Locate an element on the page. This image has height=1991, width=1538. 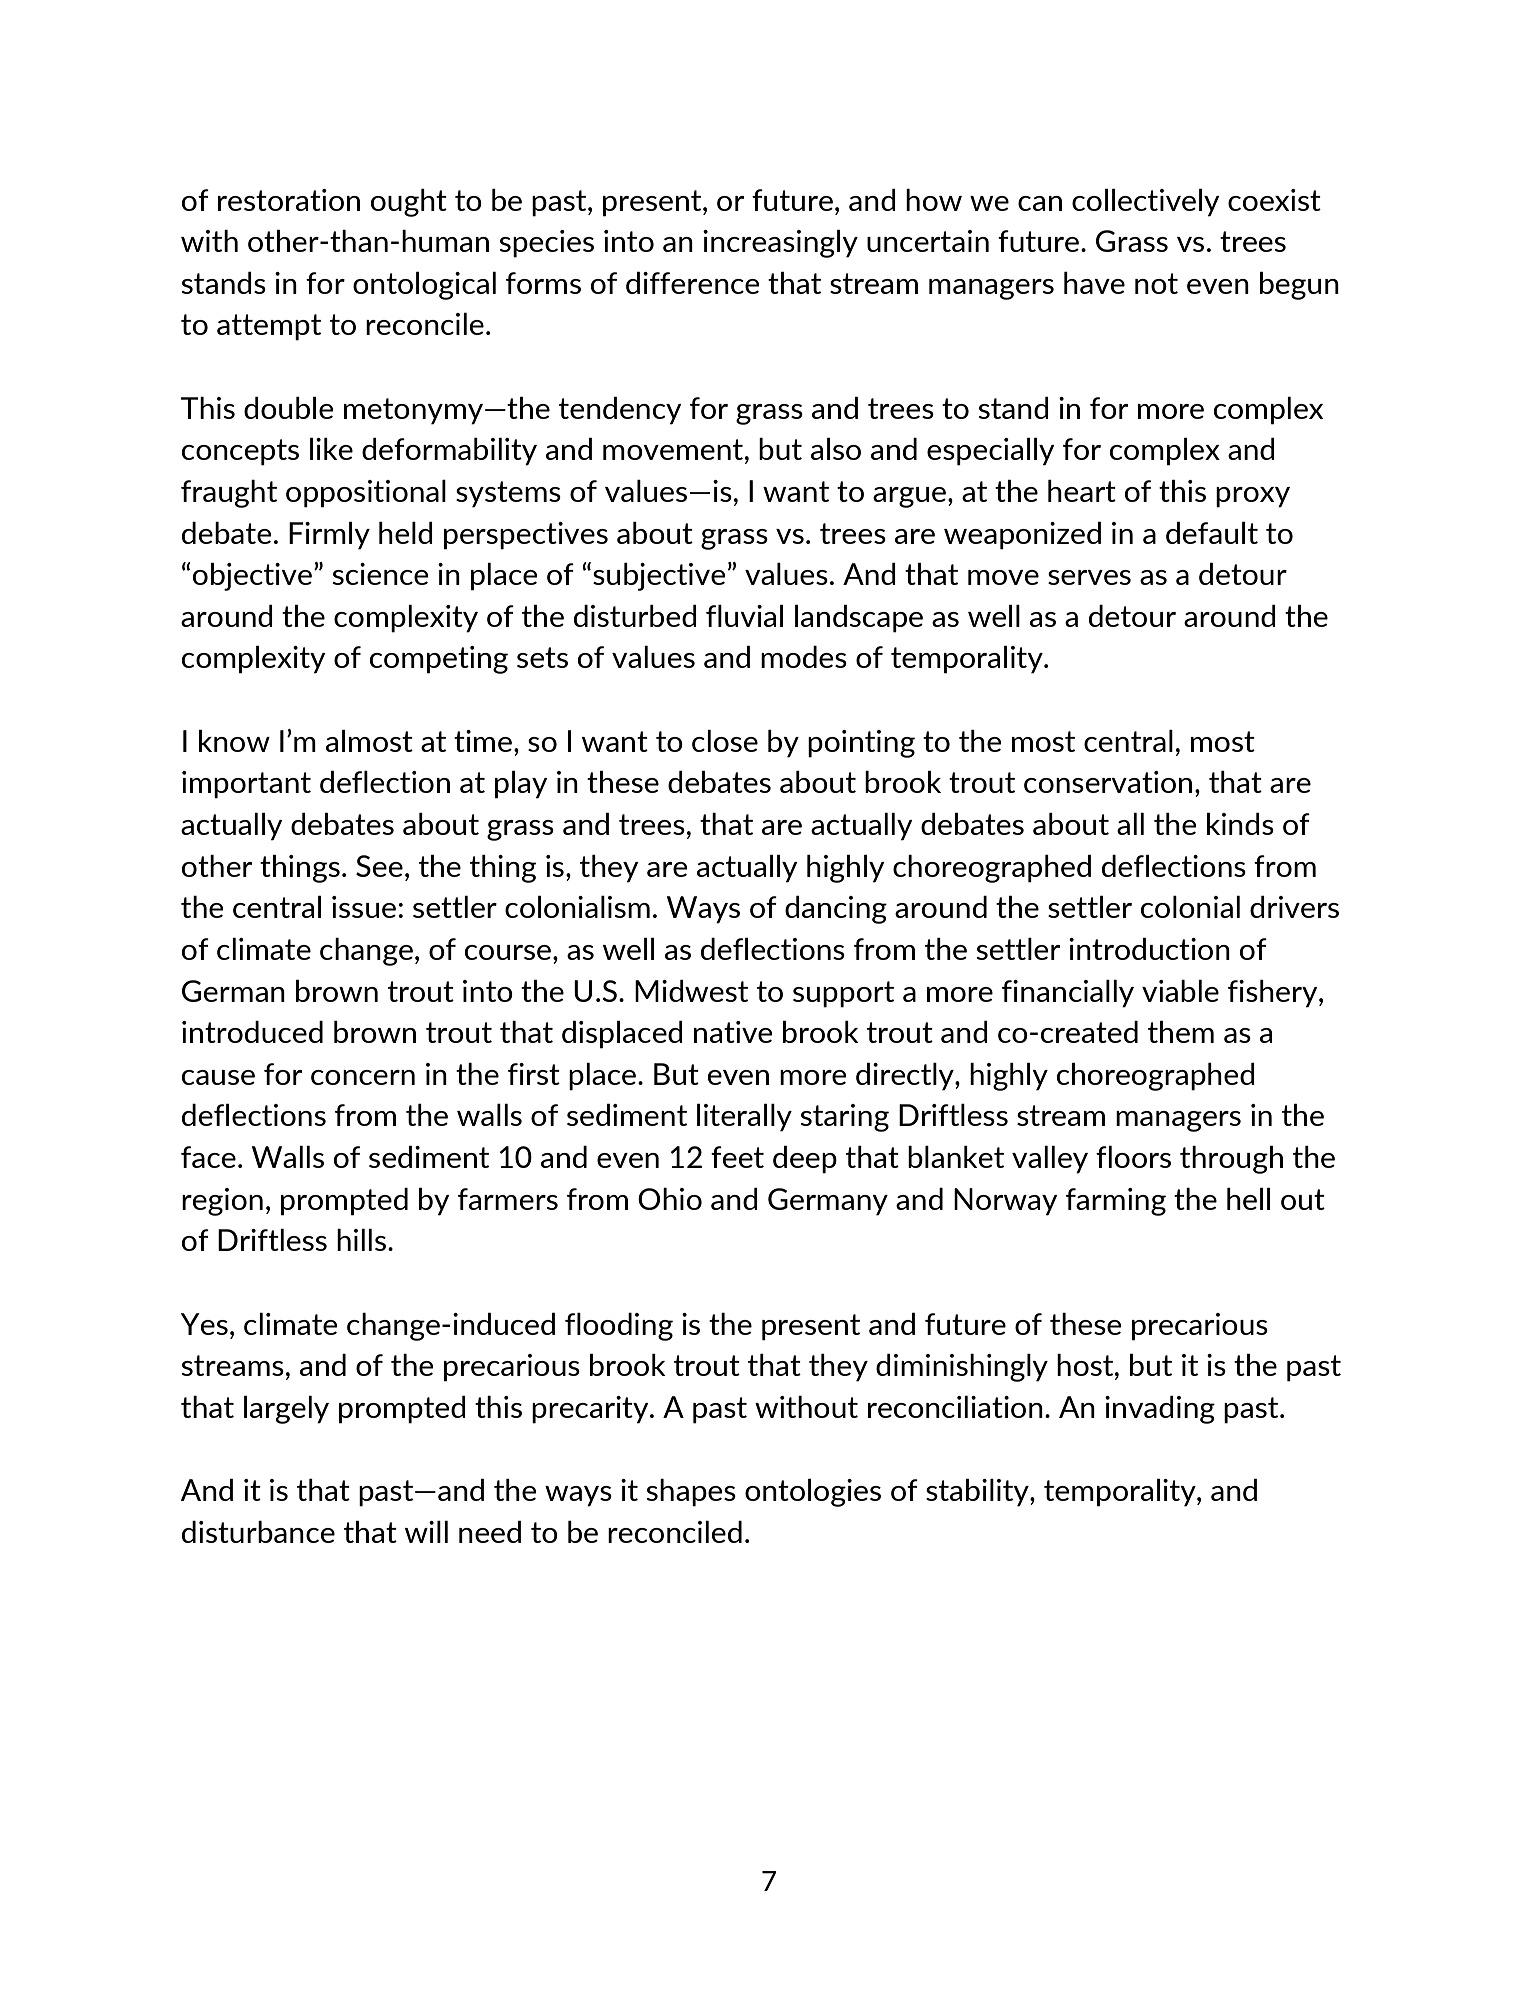
literally is located at coordinates (744, 1118).
